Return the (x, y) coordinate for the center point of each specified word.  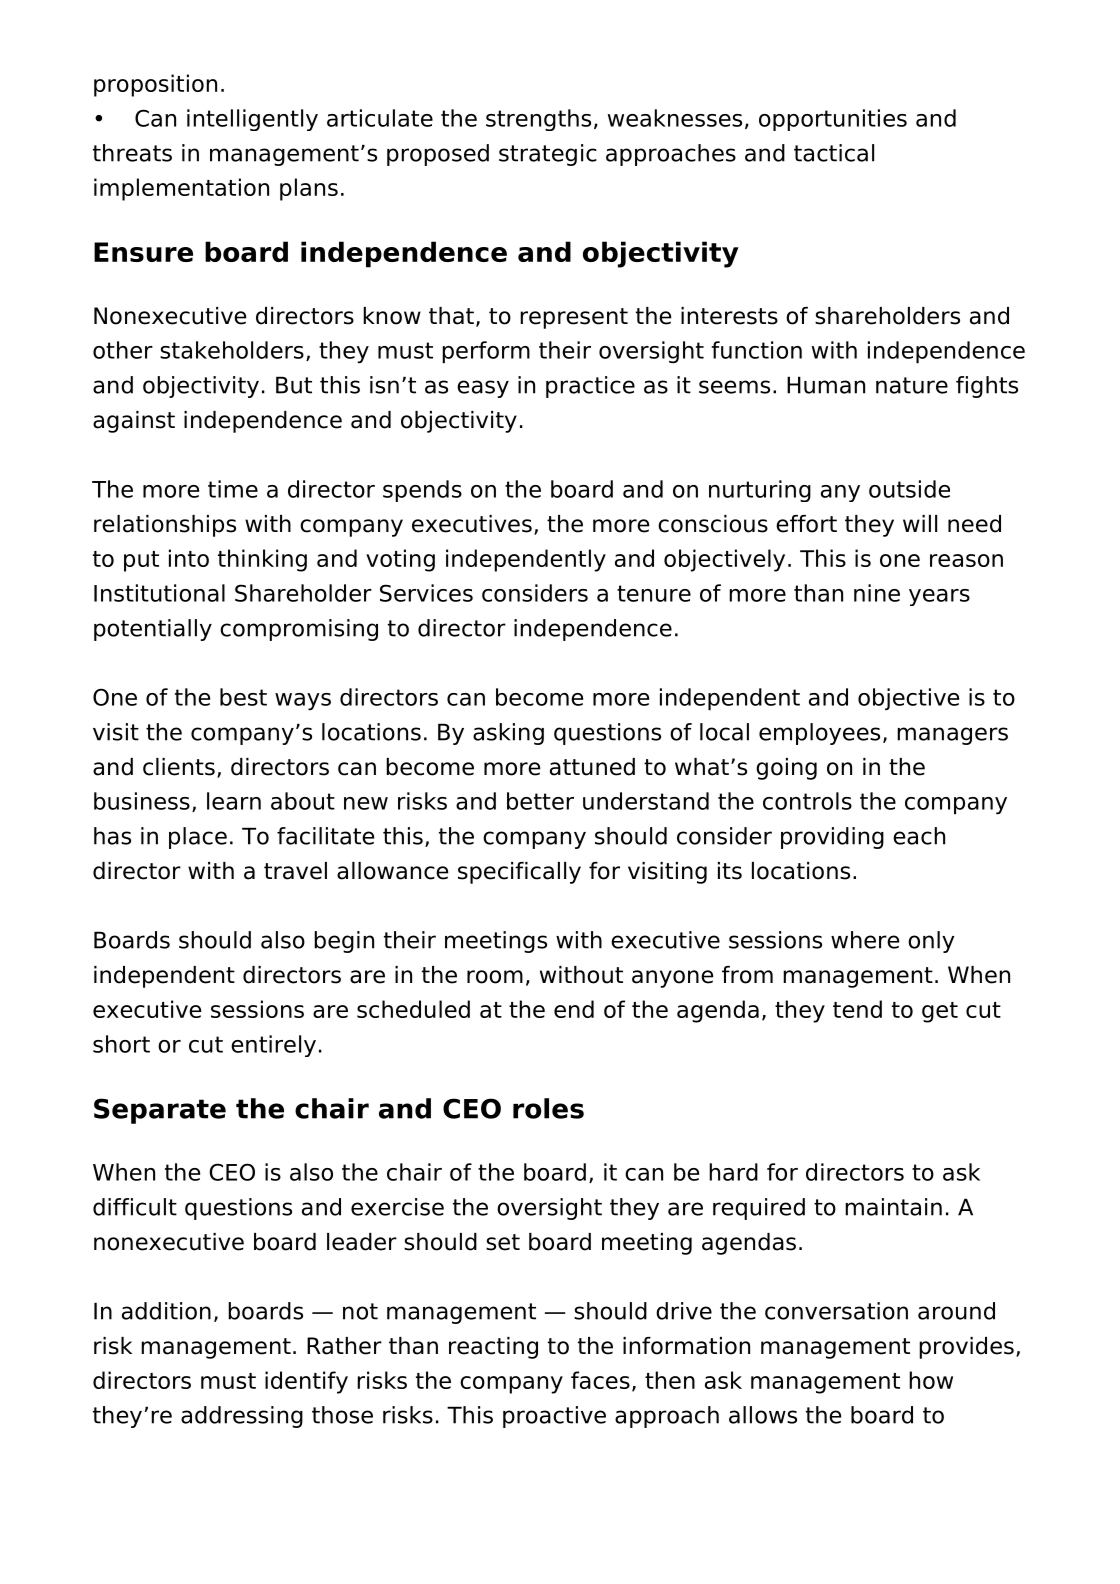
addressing (242, 1417)
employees (819, 734)
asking (508, 734)
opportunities (833, 120)
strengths (538, 120)
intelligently (252, 120)
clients (179, 767)
